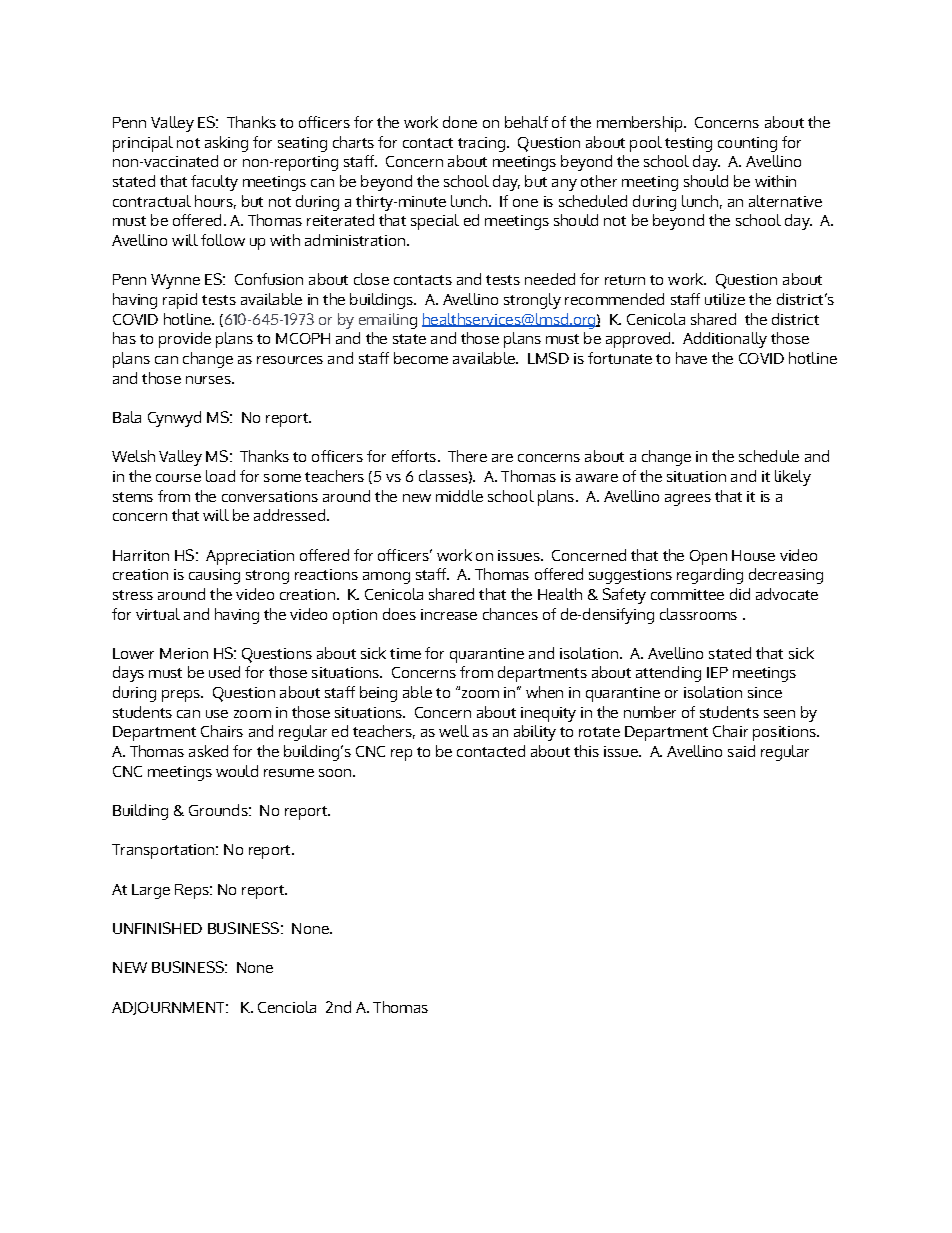  Describe the element at coordinates (226, 144) in the screenshot. I see `asking` at that location.
